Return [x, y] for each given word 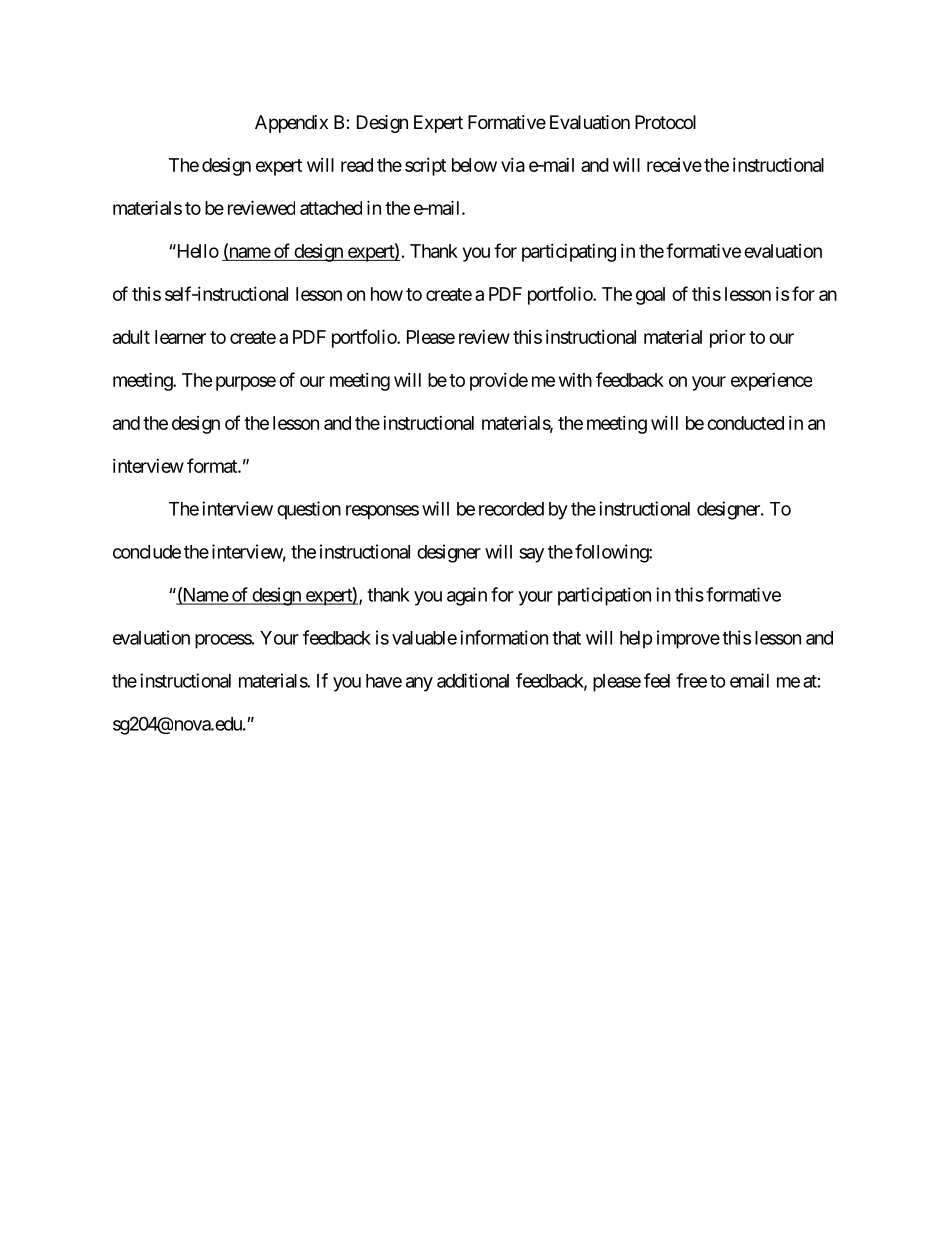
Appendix [291, 124]
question [309, 510]
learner [180, 337]
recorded [511, 509]
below [474, 165]
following [612, 553]
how [387, 294]
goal [650, 296]
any [419, 684]
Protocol [665, 122]
